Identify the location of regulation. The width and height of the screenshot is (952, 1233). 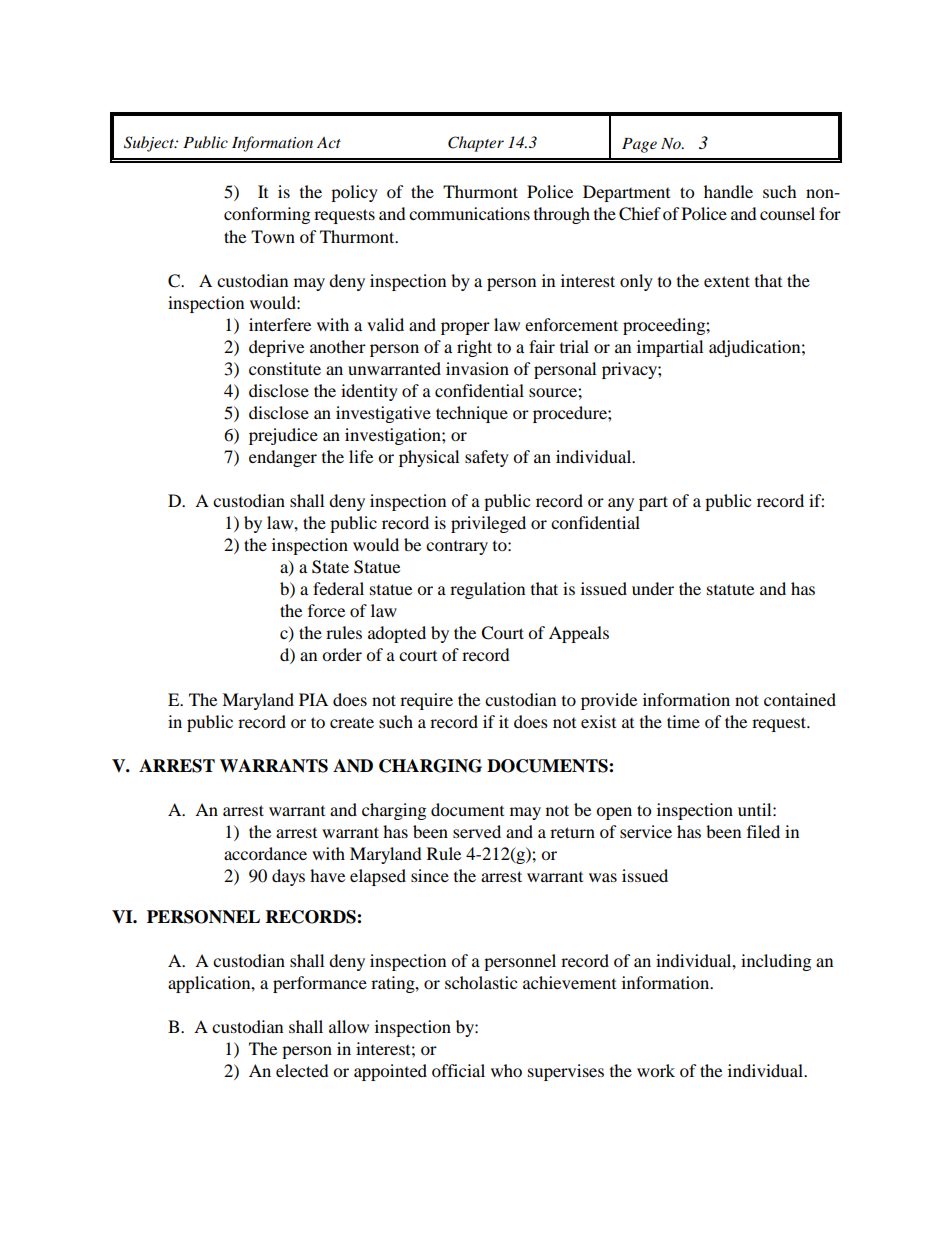
(487, 590).
